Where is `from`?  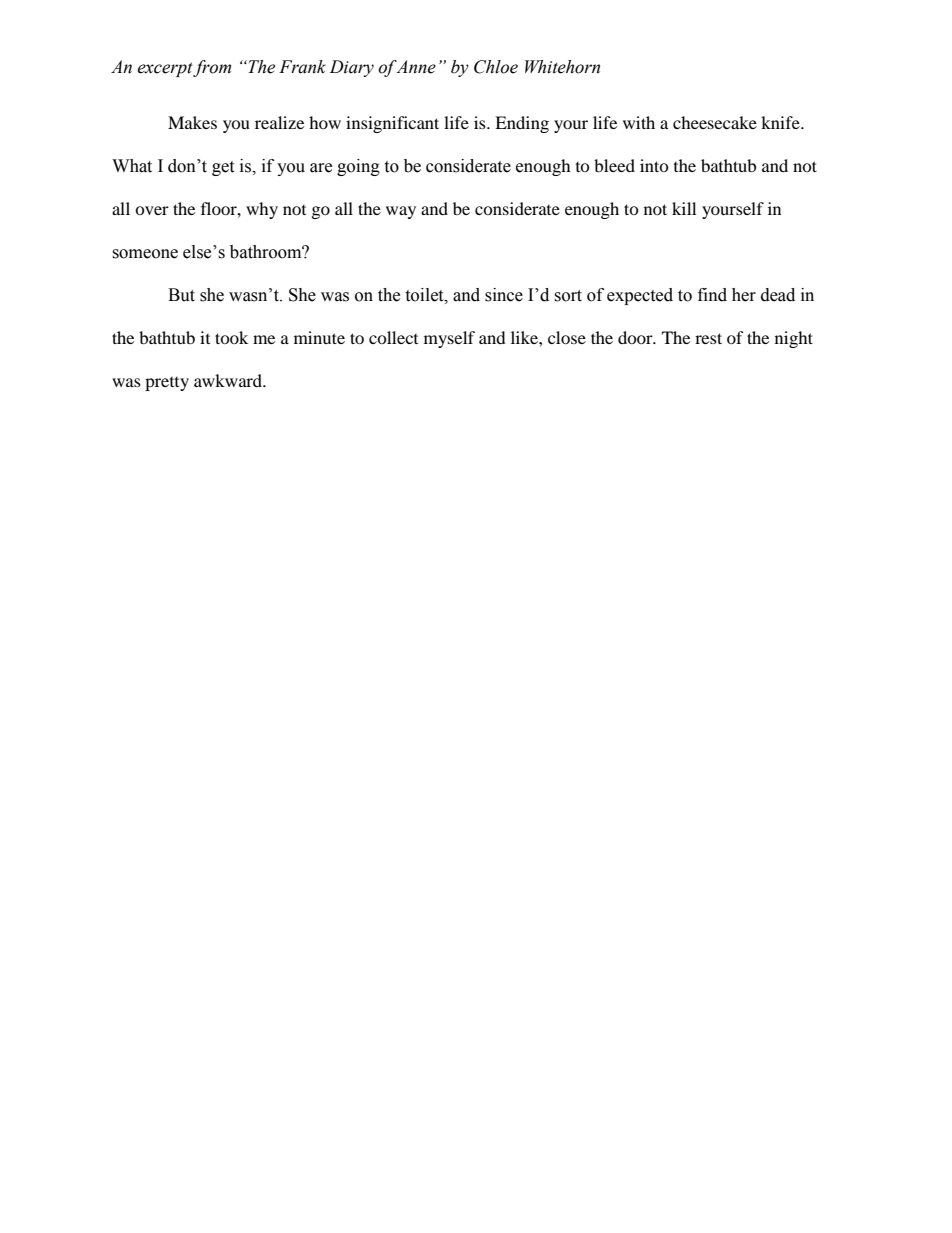 from is located at coordinates (212, 68).
